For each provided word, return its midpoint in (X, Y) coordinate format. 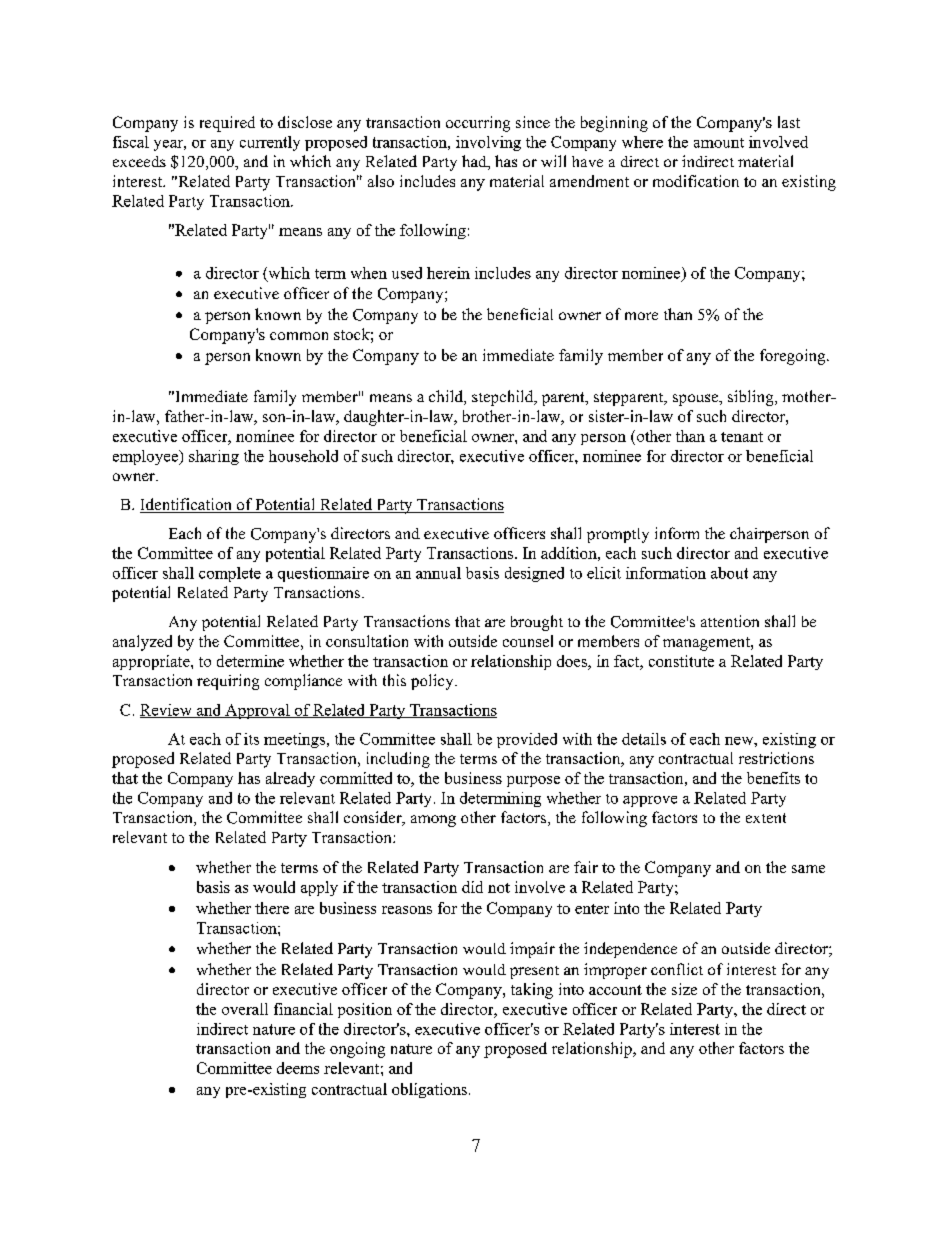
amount (719, 143)
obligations (429, 1090)
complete (230, 574)
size (684, 989)
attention (730, 621)
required (227, 124)
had (475, 162)
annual (438, 573)
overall (245, 1009)
